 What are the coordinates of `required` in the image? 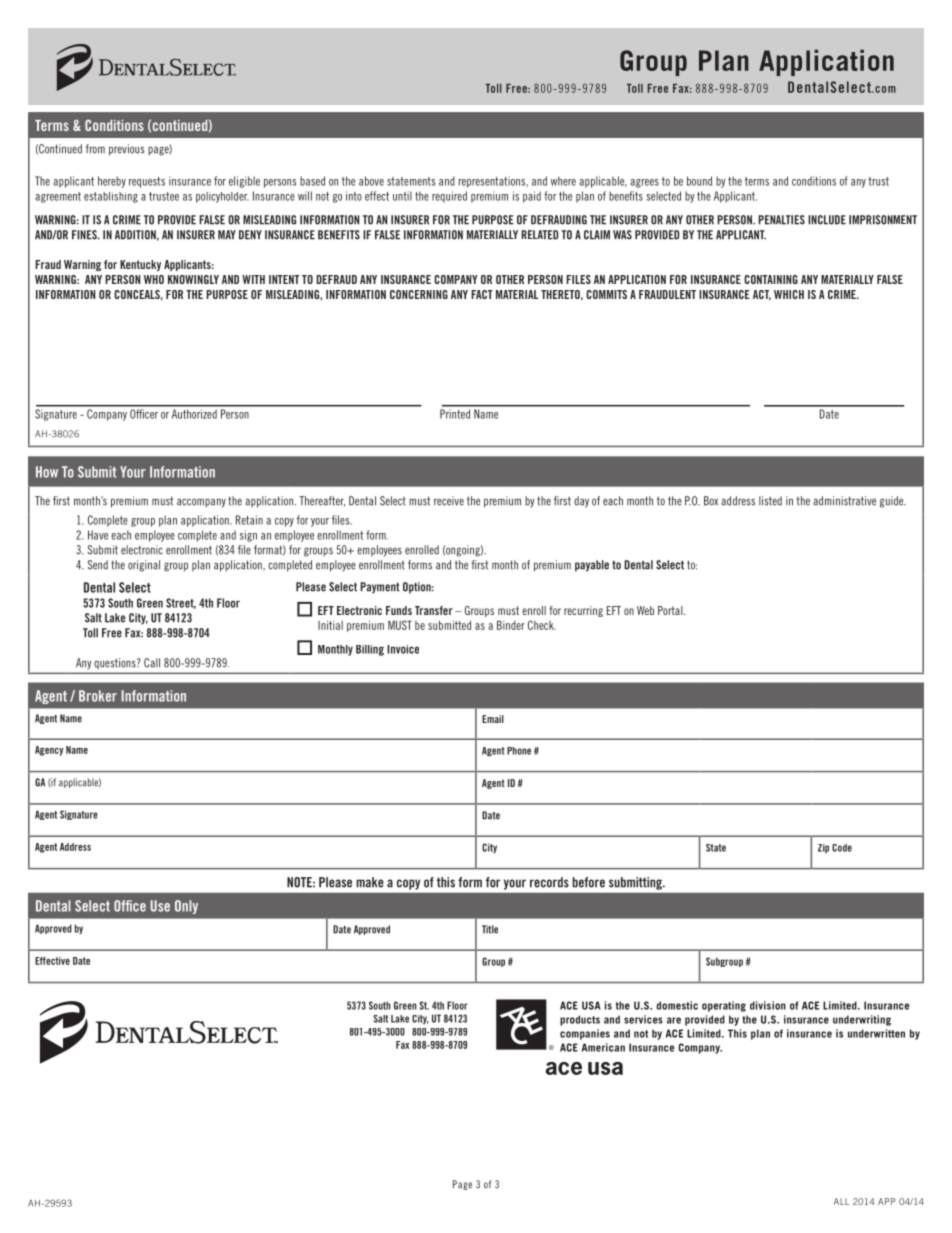 It's located at (449, 197).
